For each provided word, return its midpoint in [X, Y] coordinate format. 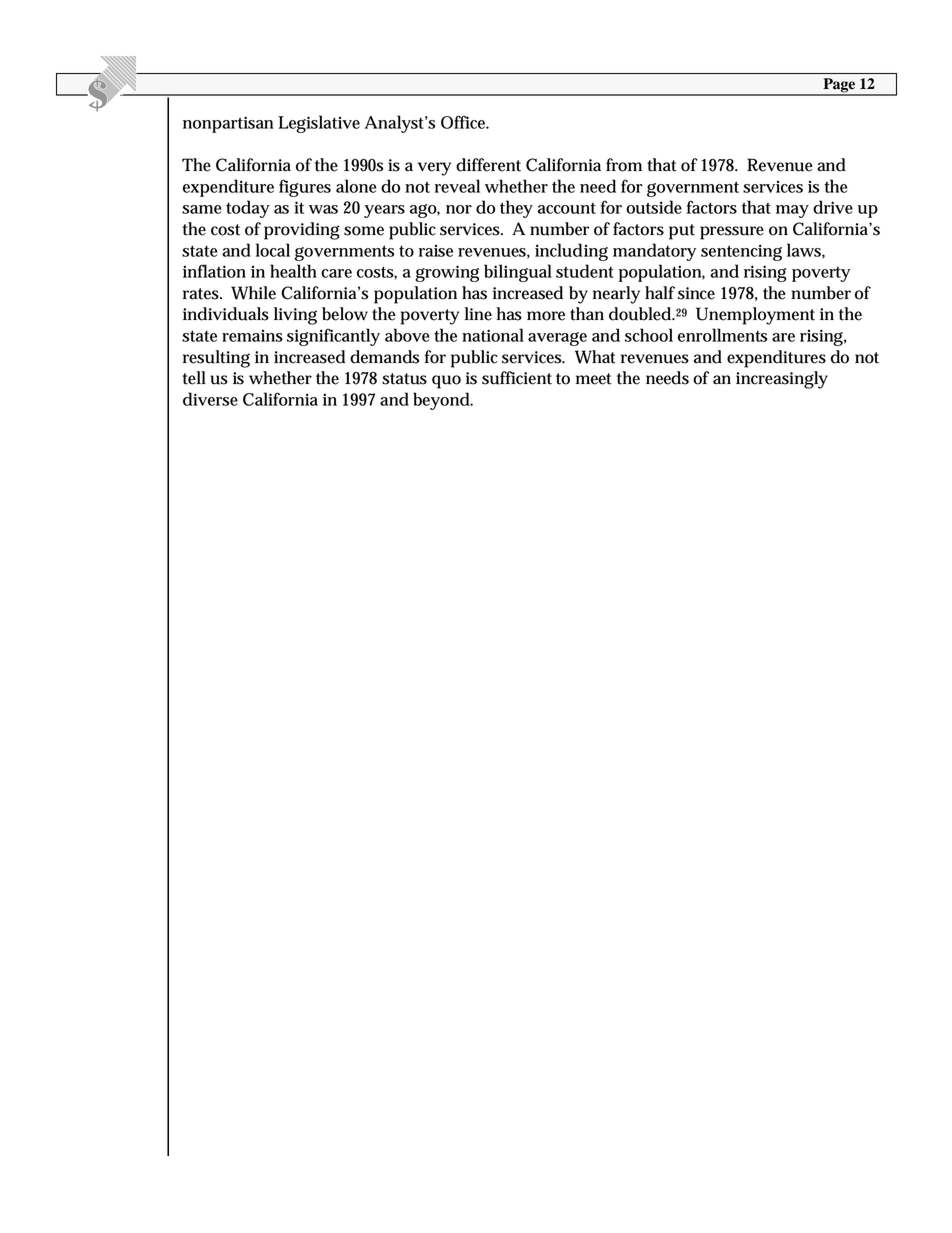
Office [464, 122]
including [571, 252]
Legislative [319, 124]
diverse [210, 399]
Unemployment [755, 316]
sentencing [741, 252]
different [488, 165]
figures [305, 188]
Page [839, 86]
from [624, 165]
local [273, 250]
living [295, 316]
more [546, 316]
